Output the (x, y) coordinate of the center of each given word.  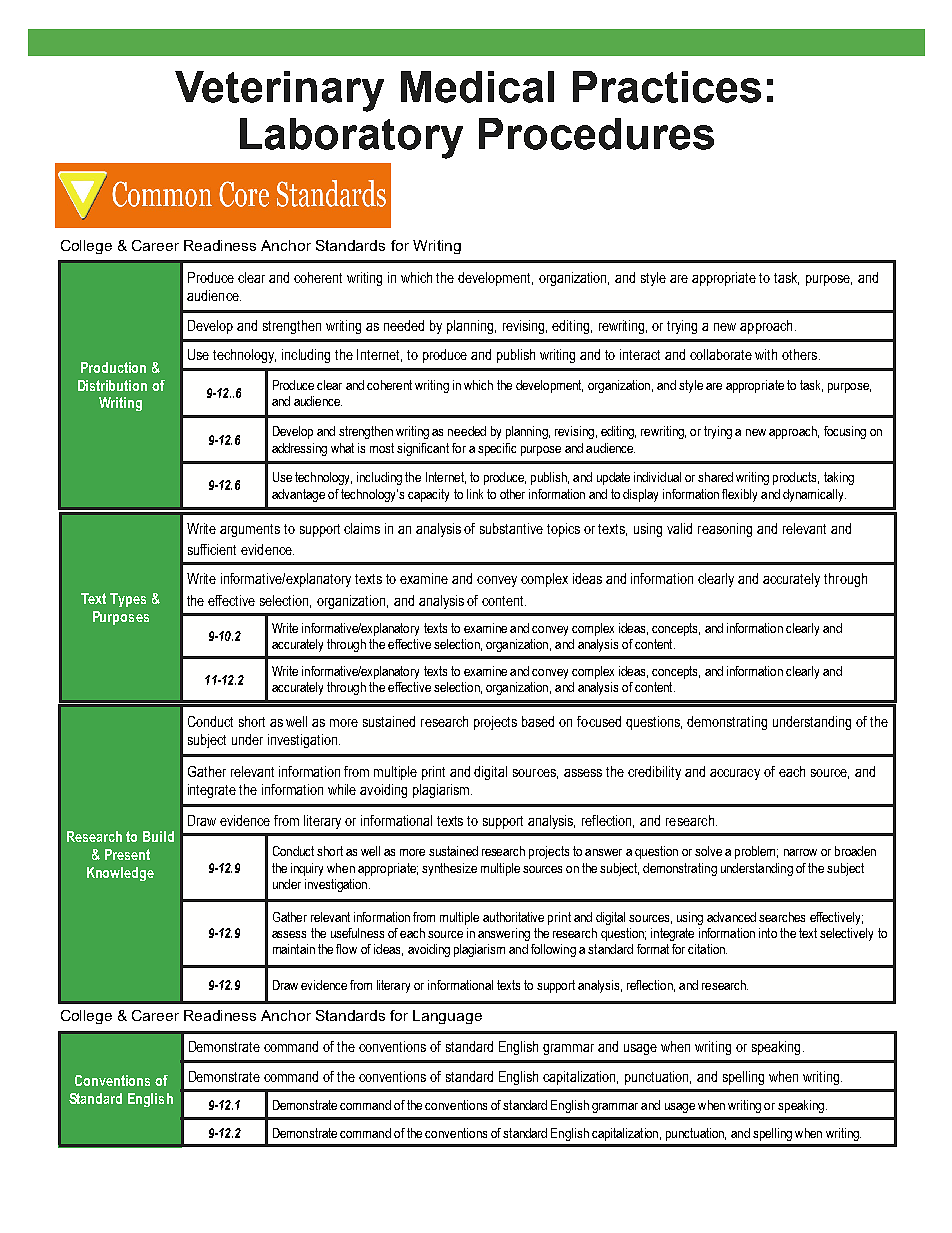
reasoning (725, 530)
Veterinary (279, 91)
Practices (667, 87)
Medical (477, 87)
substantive (511, 528)
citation (707, 949)
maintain (294, 949)
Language (447, 1017)
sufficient (212, 549)
